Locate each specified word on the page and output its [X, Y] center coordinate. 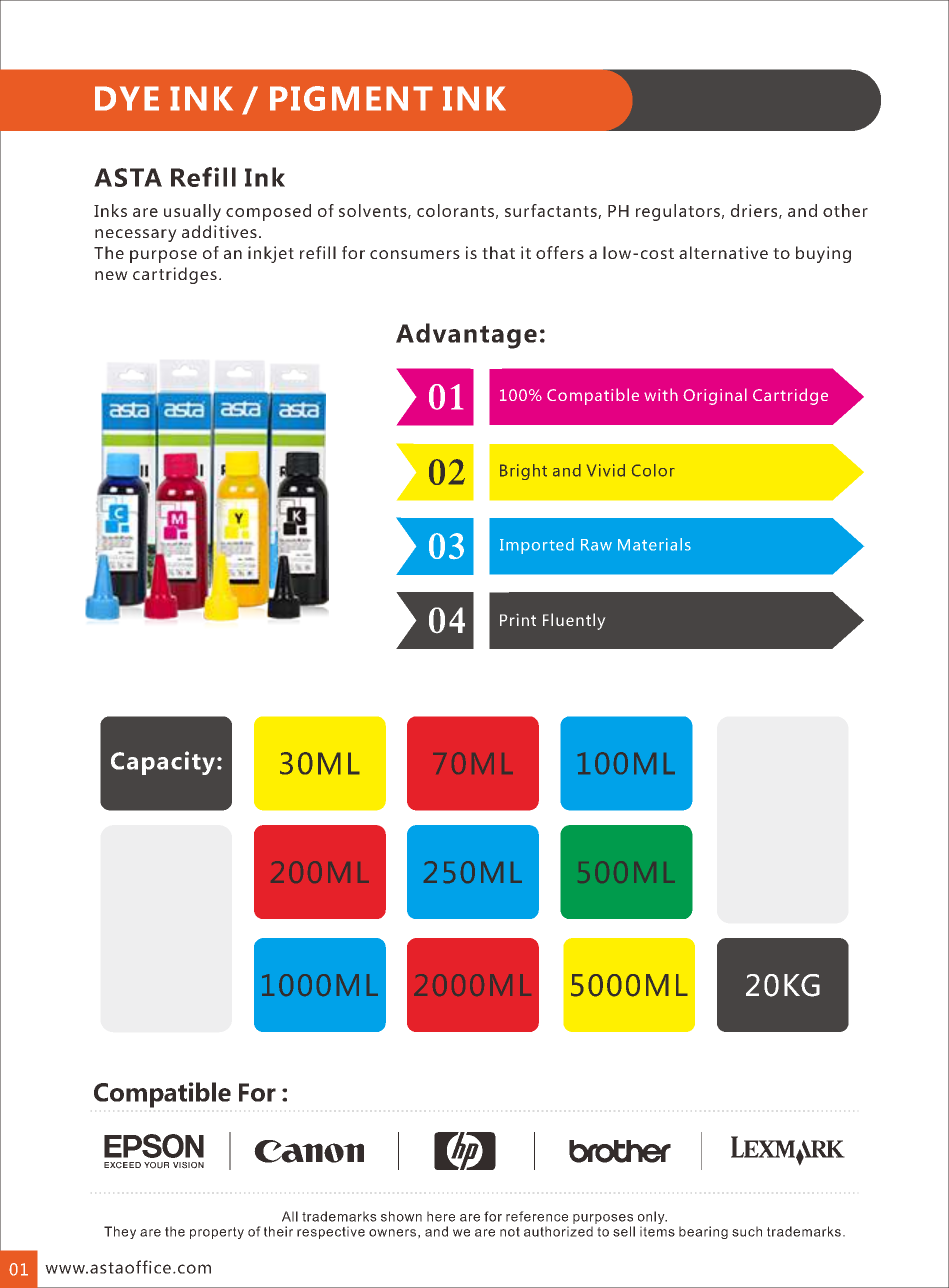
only [652, 1219]
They [120, 1232]
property [217, 1233]
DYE [127, 98]
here [441, 1216]
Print [518, 620]
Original [715, 396]
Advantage [466, 336]
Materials [654, 544]
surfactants [552, 211]
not [510, 1232]
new [111, 275]
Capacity [163, 763]
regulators [678, 212]
